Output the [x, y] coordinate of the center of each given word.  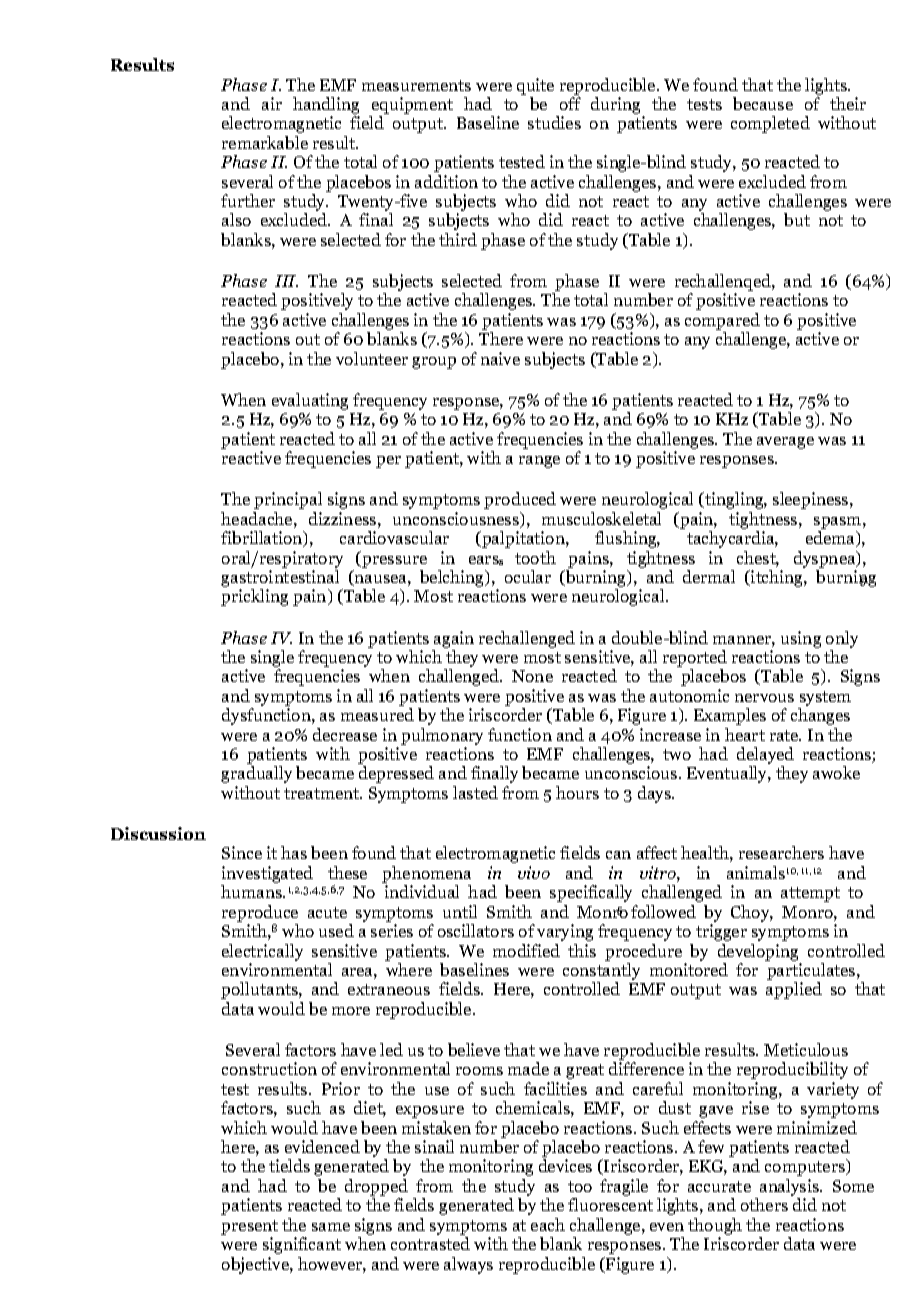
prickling [254, 597]
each [548, 1224]
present [249, 1227]
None [532, 676]
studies [554, 122]
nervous [764, 698]
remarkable [265, 142]
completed [770, 124]
